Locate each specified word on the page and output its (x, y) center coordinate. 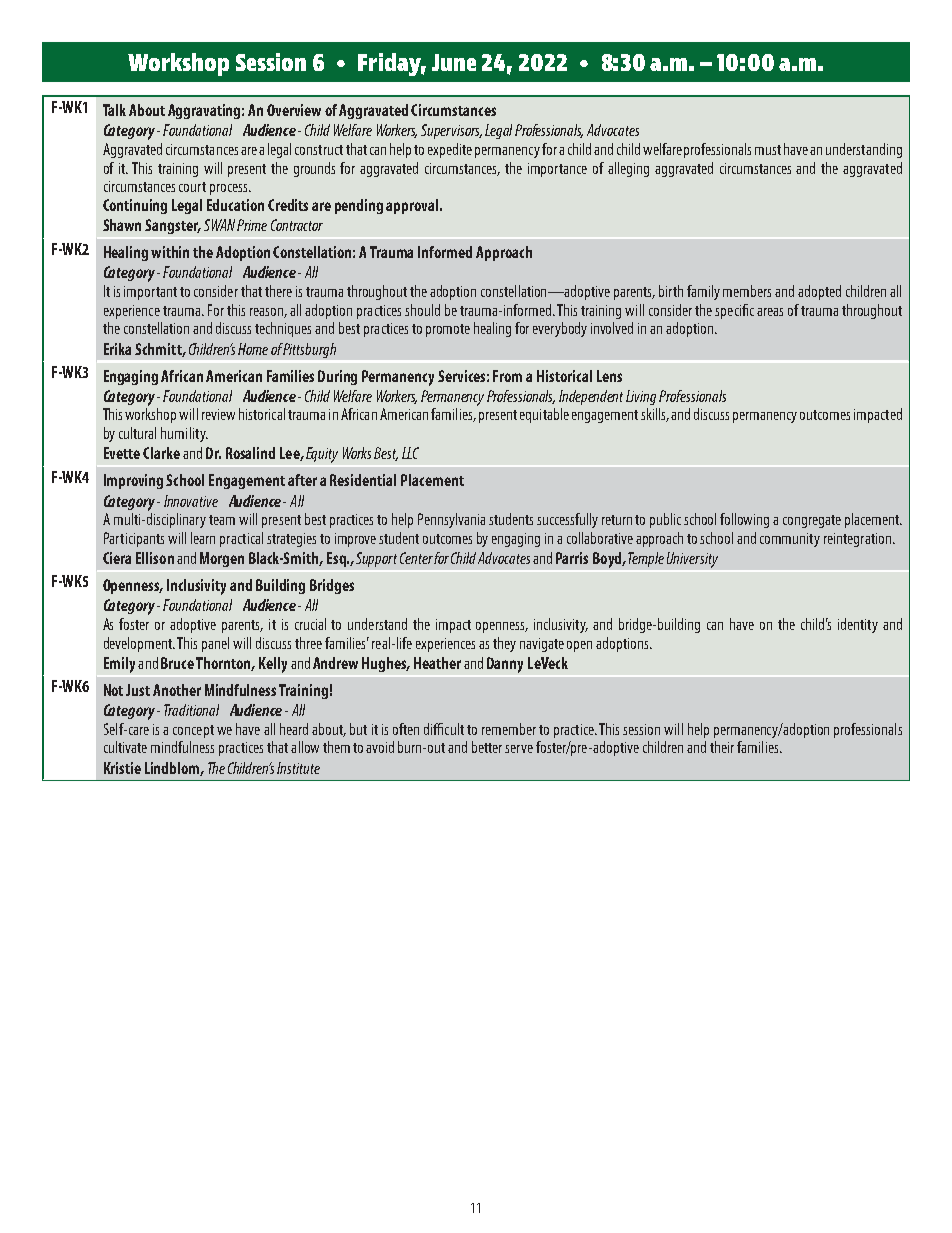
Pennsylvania (451, 520)
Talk (114, 110)
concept (193, 731)
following (744, 520)
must (768, 150)
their (722, 747)
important (150, 293)
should (422, 310)
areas (770, 312)
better (487, 747)
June (454, 62)
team (222, 520)
